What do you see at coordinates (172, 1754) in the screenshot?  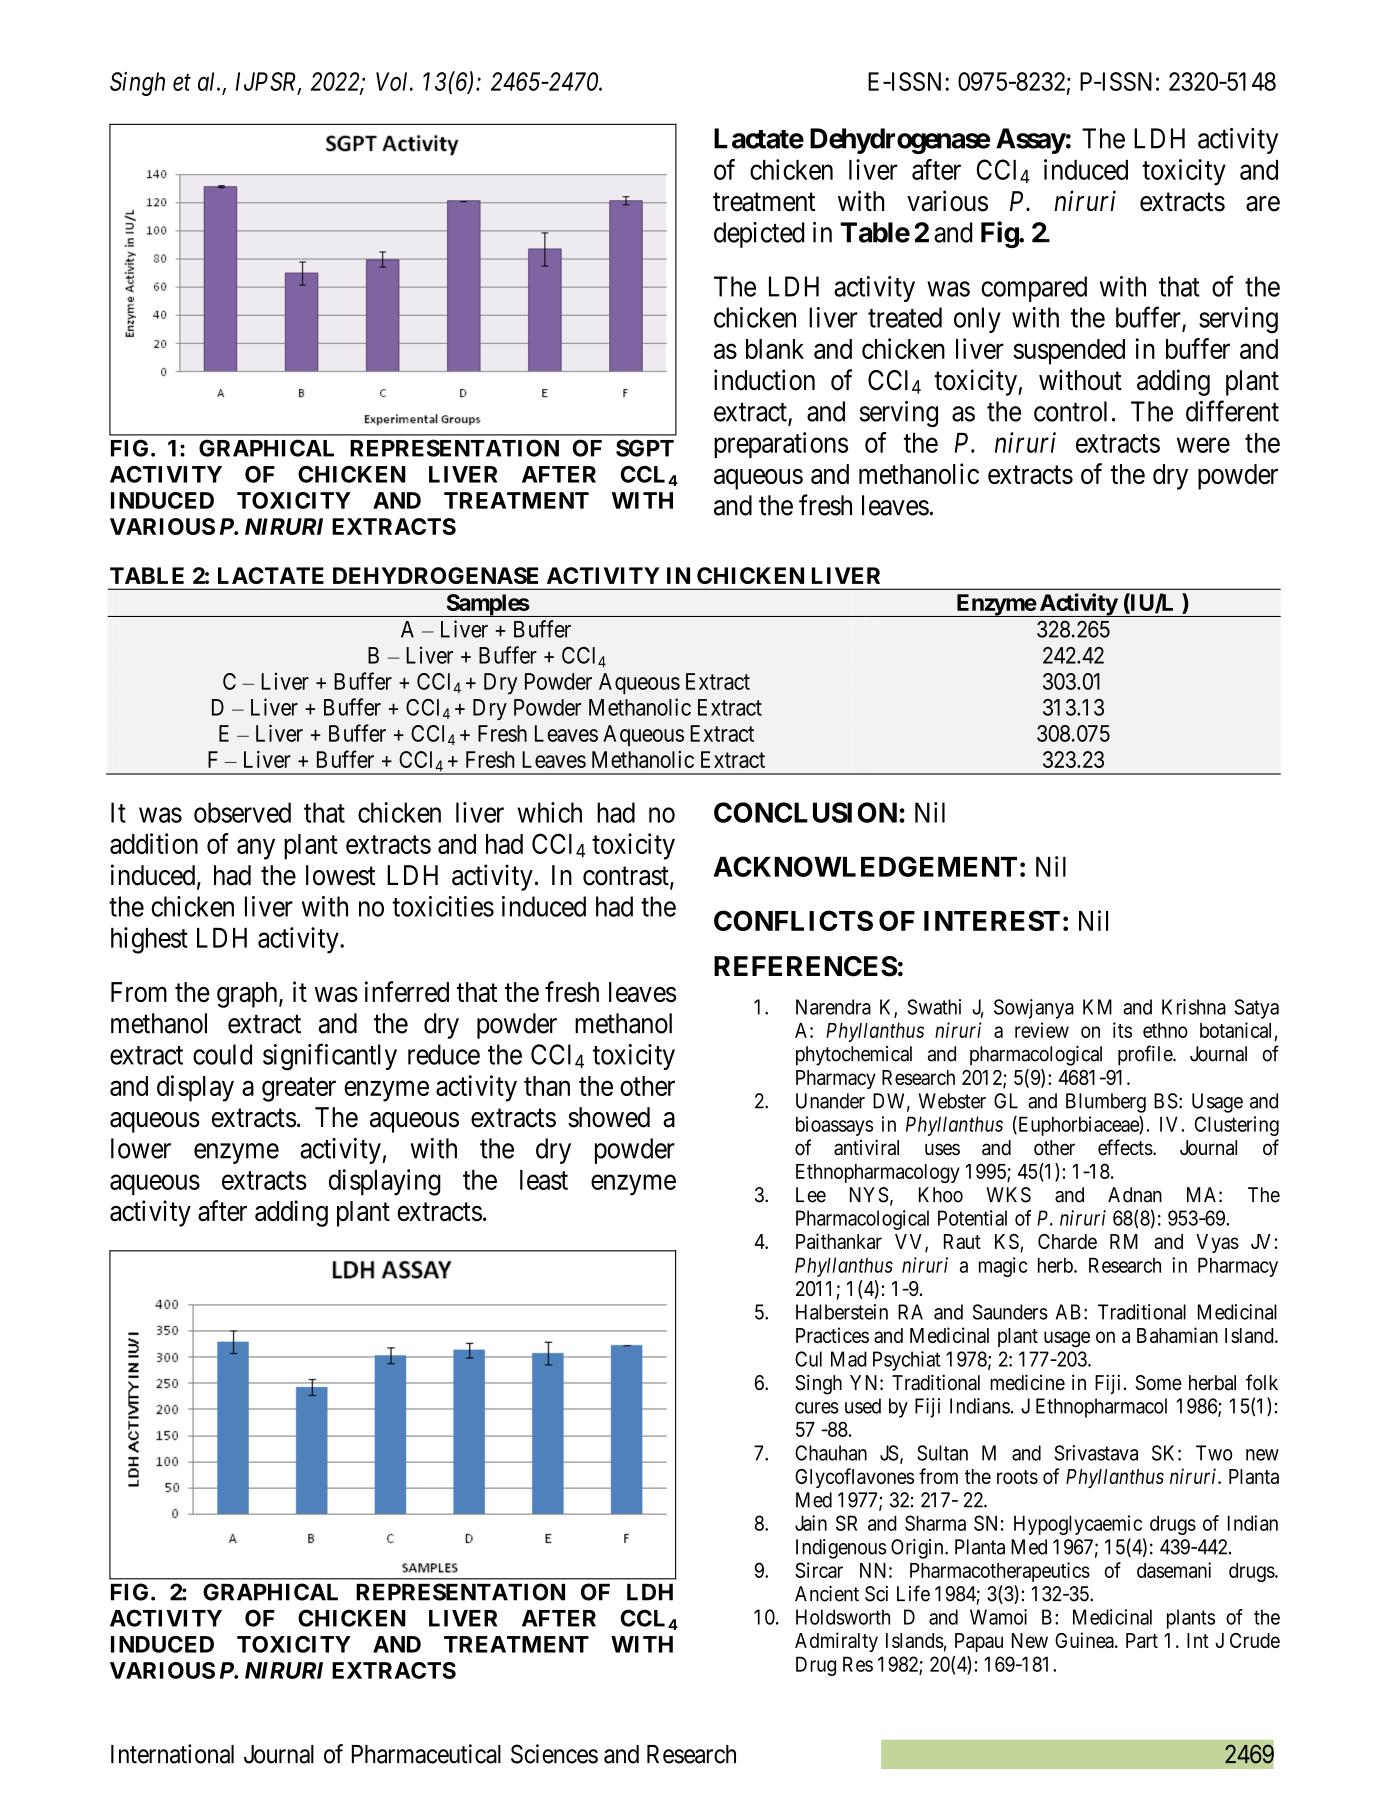 I see `International` at bounding box center [172, 1754].
